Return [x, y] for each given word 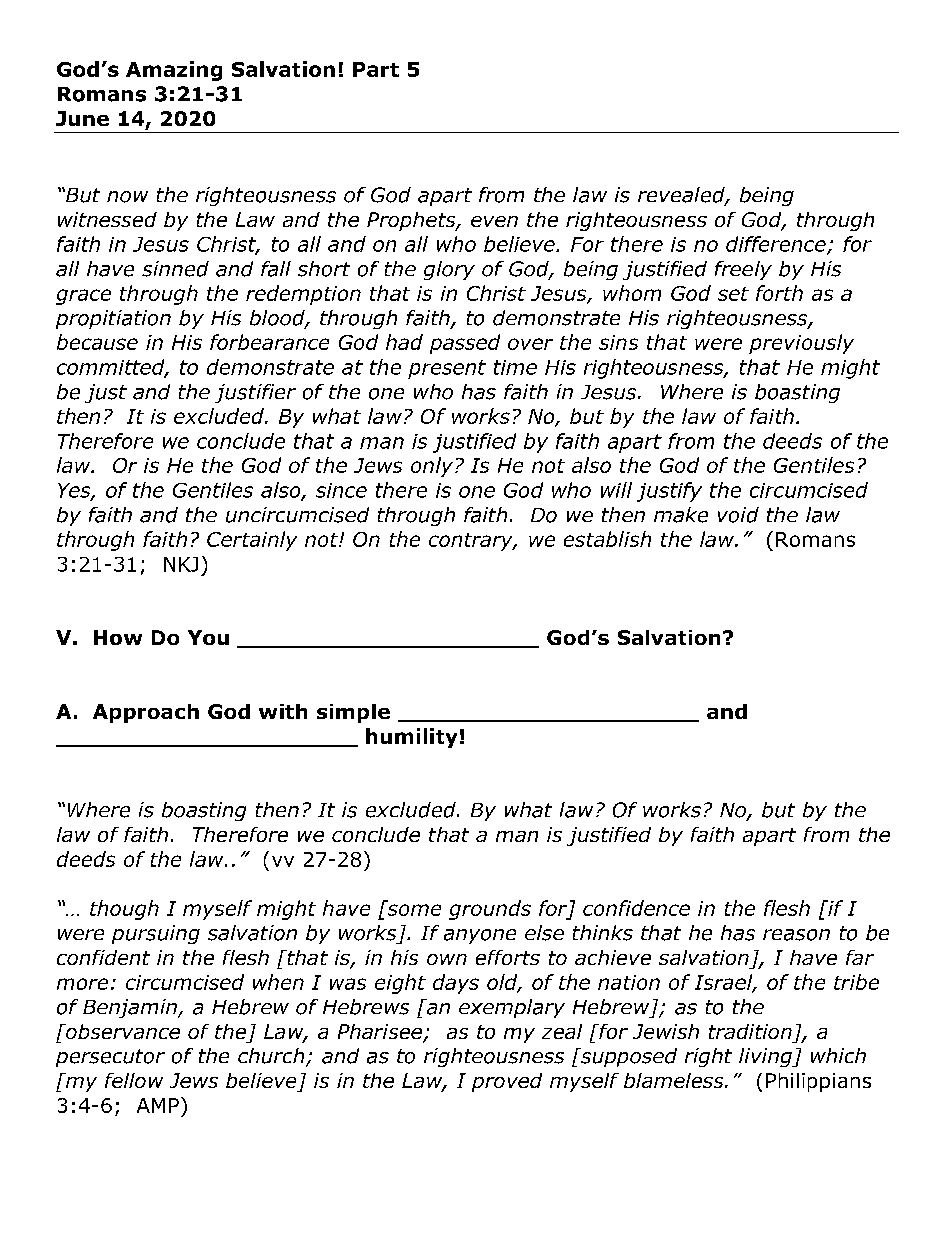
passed [465, 344]
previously [801, 344]
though [124, 910]
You [208, 637]
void [738, 515]
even [494, 221]
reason [796, 935]
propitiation [113, 319]
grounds [490, 910]
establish [607, 539]
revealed [682, 196]
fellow [134, 1080]
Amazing [174, 71]
